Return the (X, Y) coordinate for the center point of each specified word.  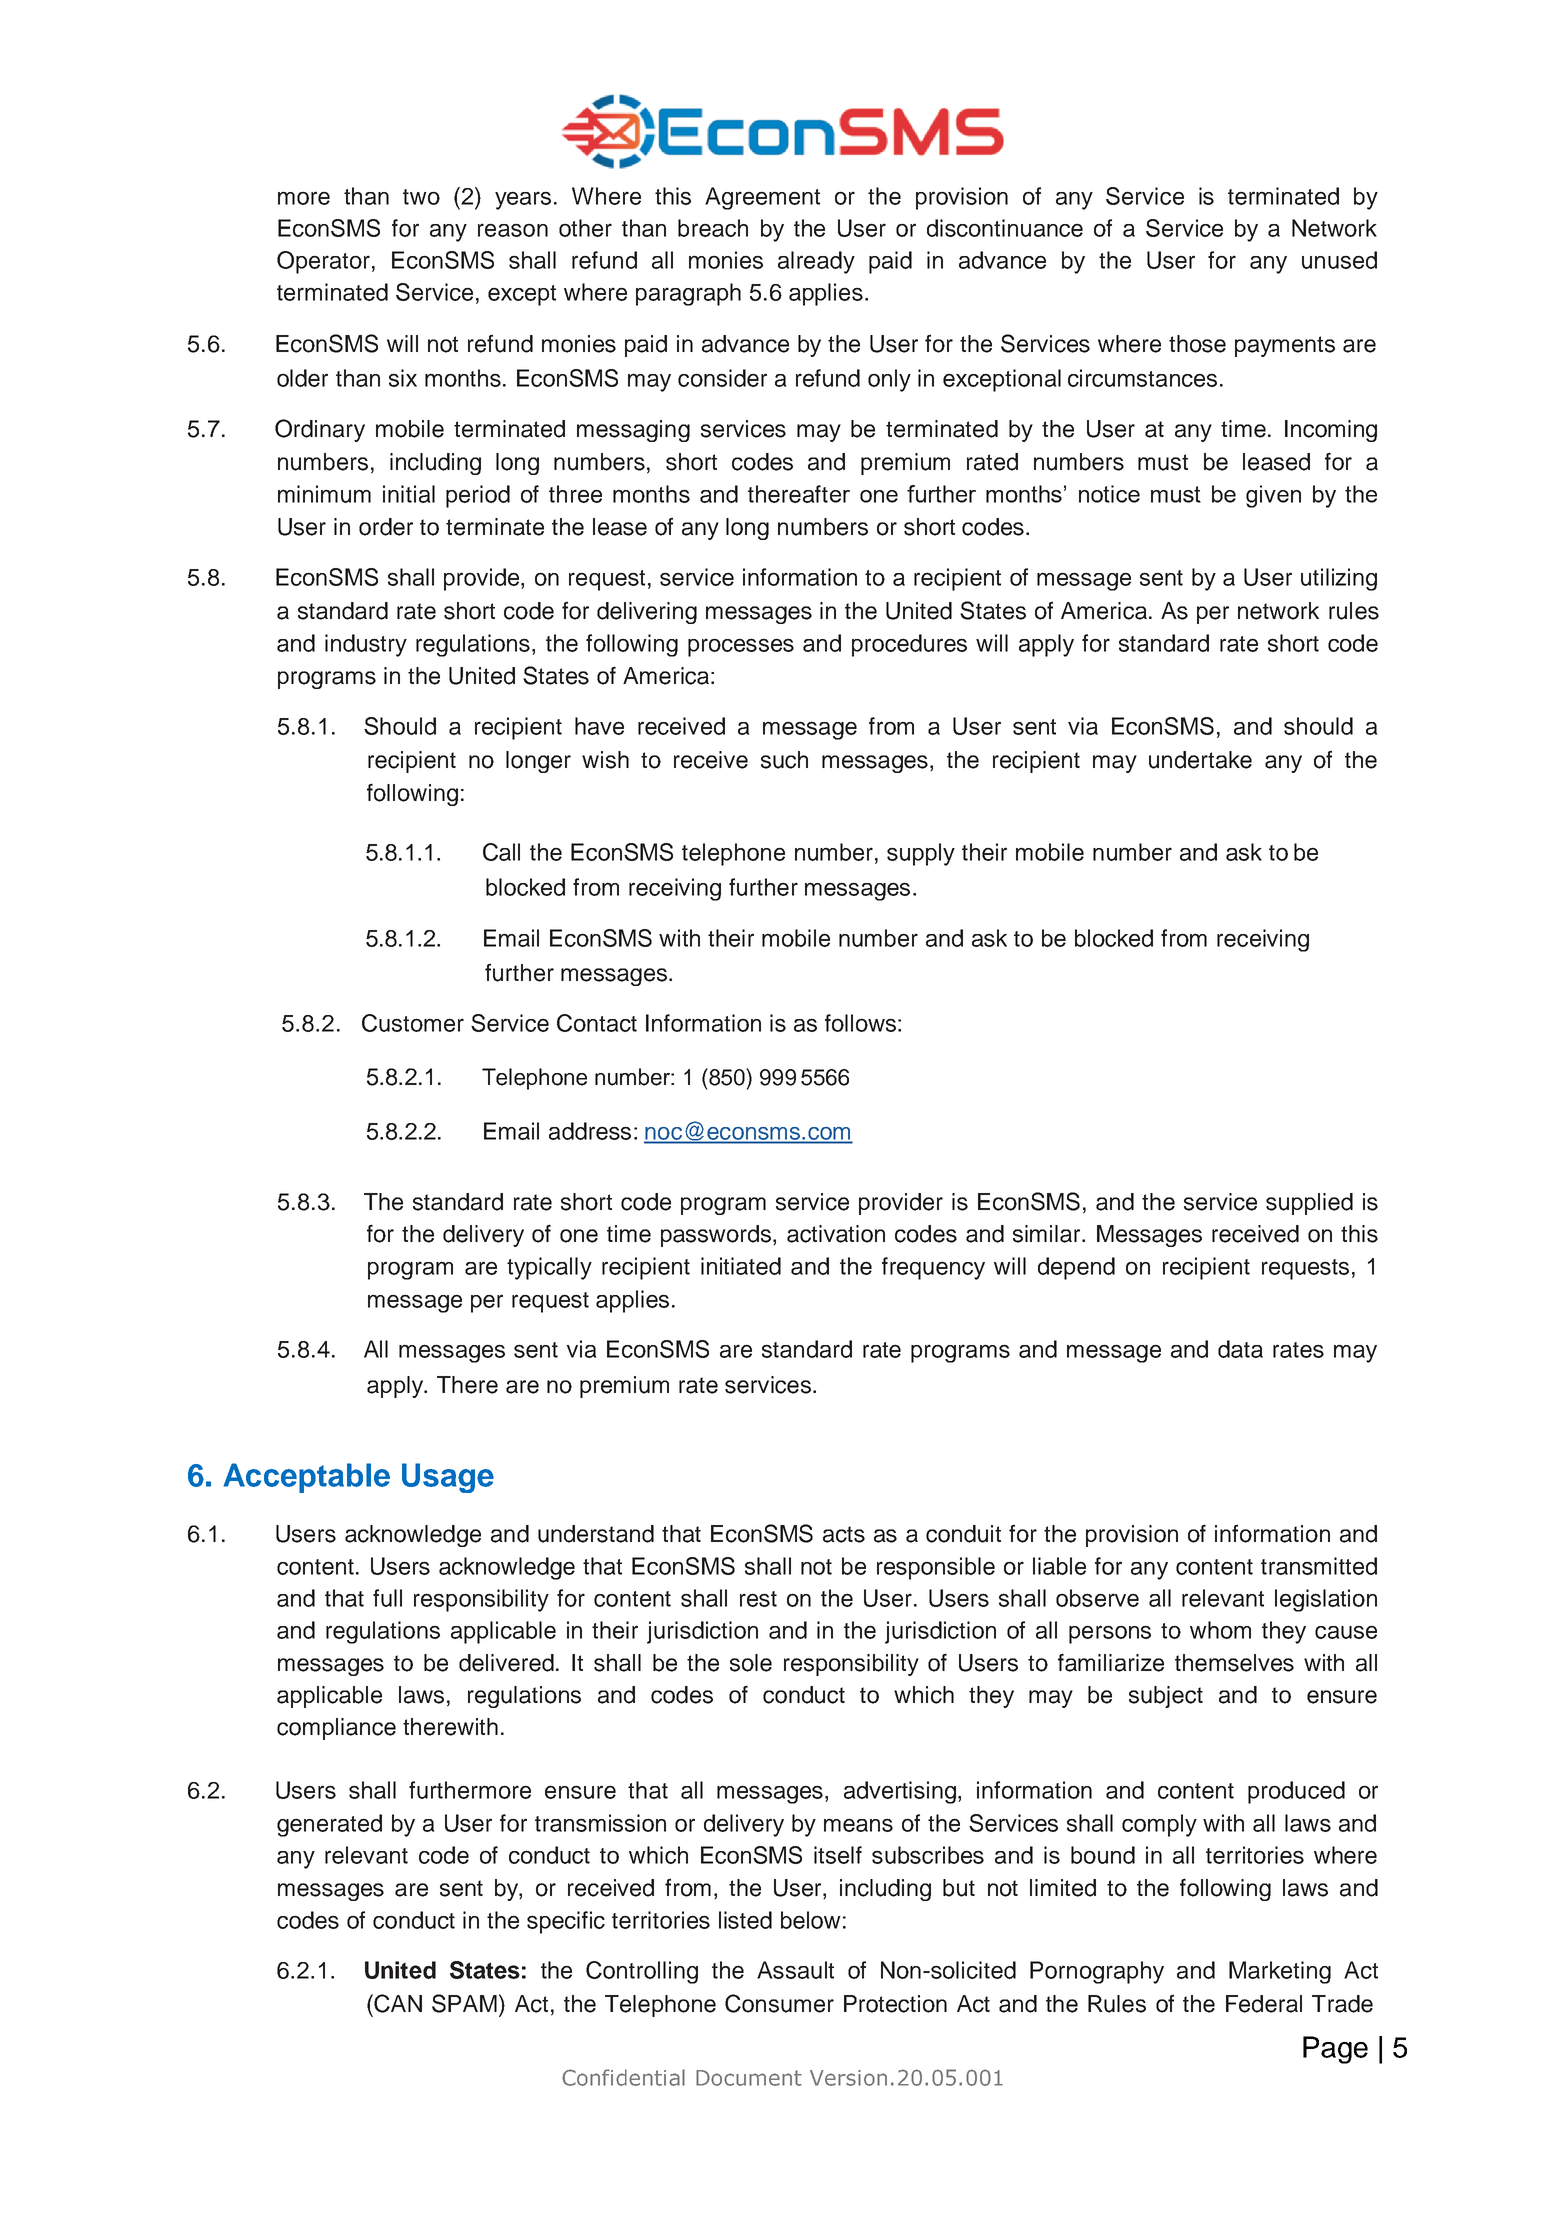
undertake (1200, 760)
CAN (397, 2003)
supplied (1309, 1204)
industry (366, 645)
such (784, 760)
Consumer (779, 2003)
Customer (413, 1023)
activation (836, 1234)
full (387, 1598)
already (816, 262)
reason (513, 230)
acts (844, 1534)
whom (1220, 1630)
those (1197, 344)
